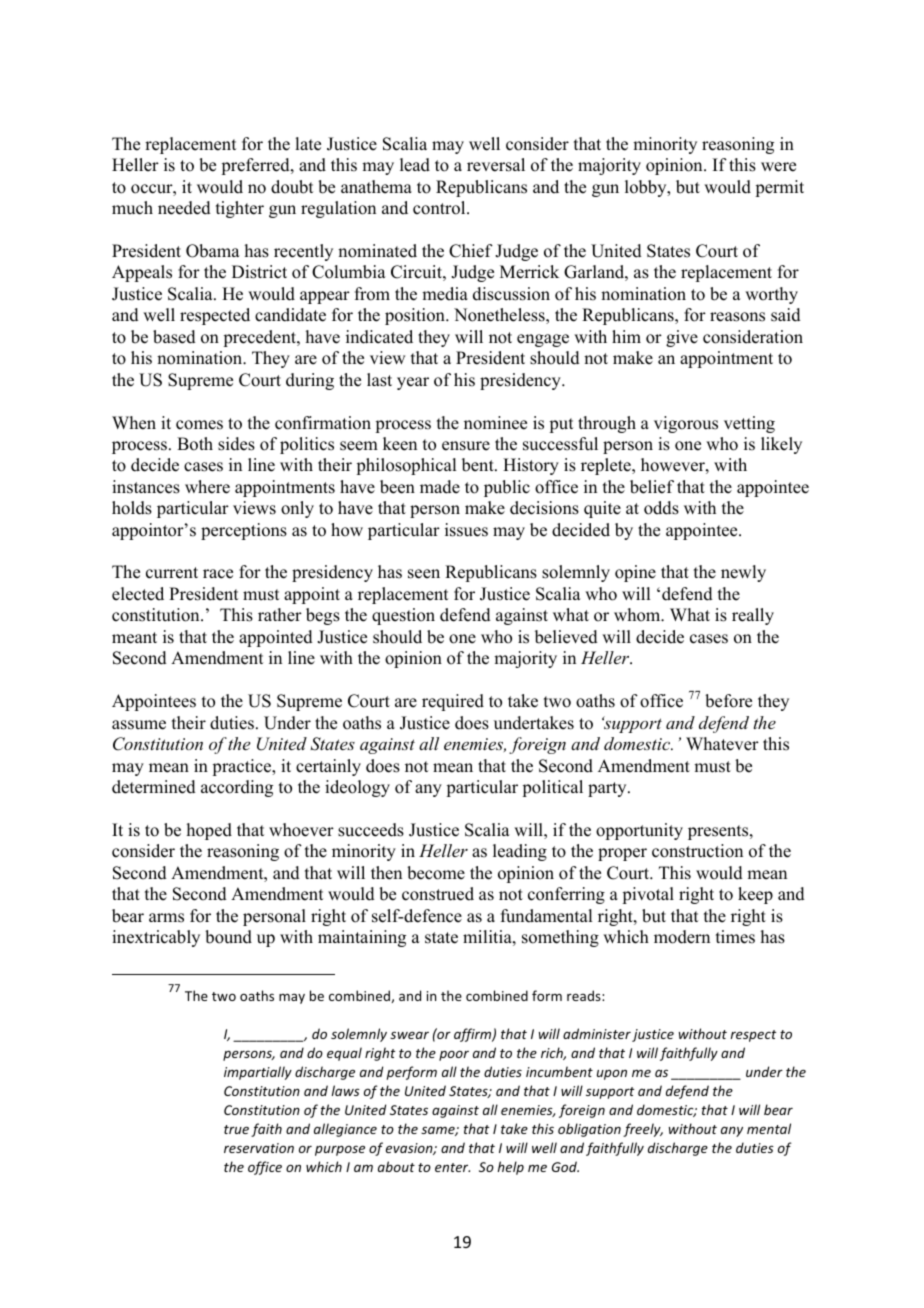  What do you see at coordinates (139, 725) in the screenshot?
I see `assume` at bounding box center [139, 725].
